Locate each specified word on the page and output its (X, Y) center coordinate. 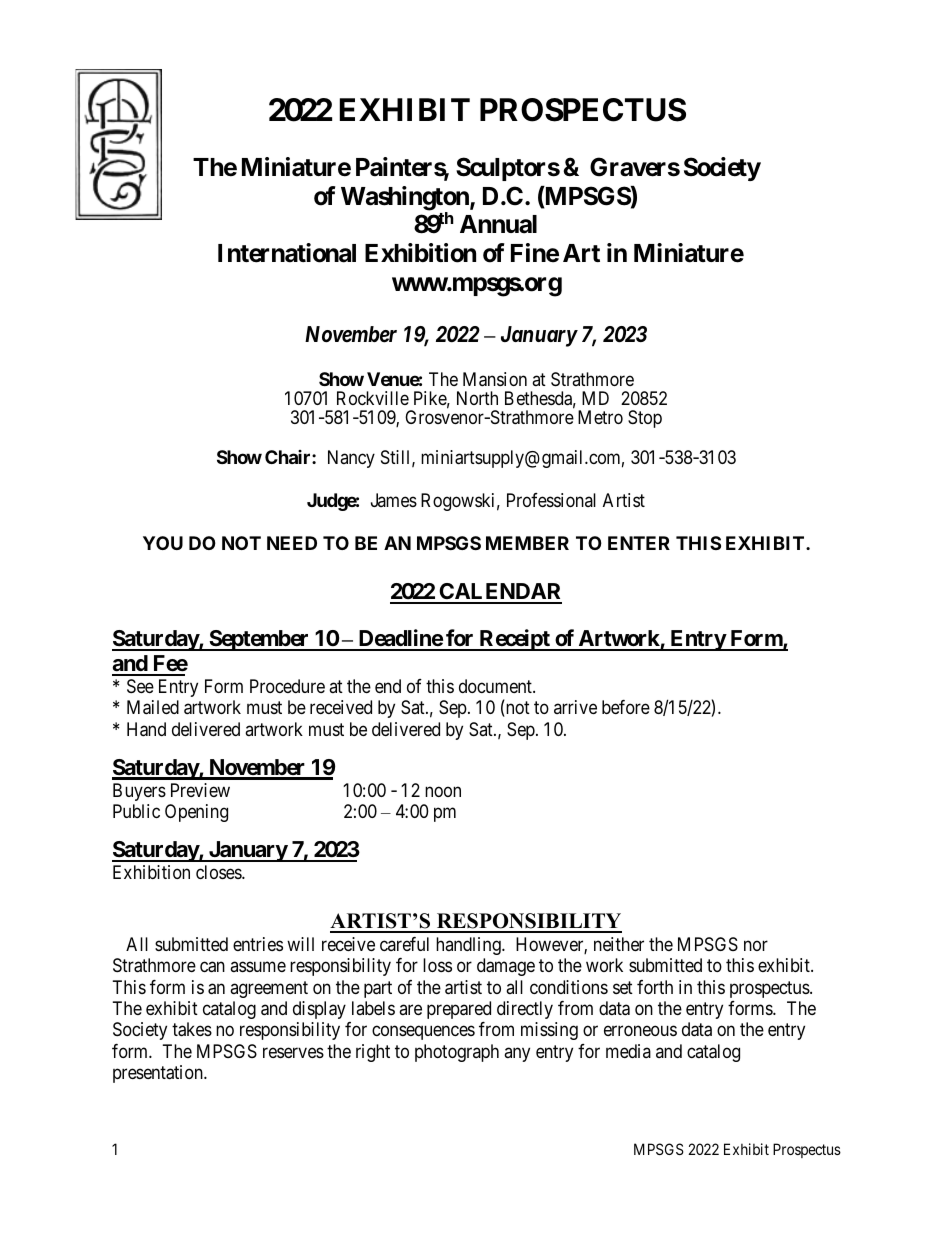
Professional (551, 500)
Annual (498, 224)
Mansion (495, 379)
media (628, 1051)
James (394, 500)
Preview (200, 790)
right (373, 1053)
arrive (575, 707)
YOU (163, 543)
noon (443, 791)
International (287, 253)
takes (192, 1029)
